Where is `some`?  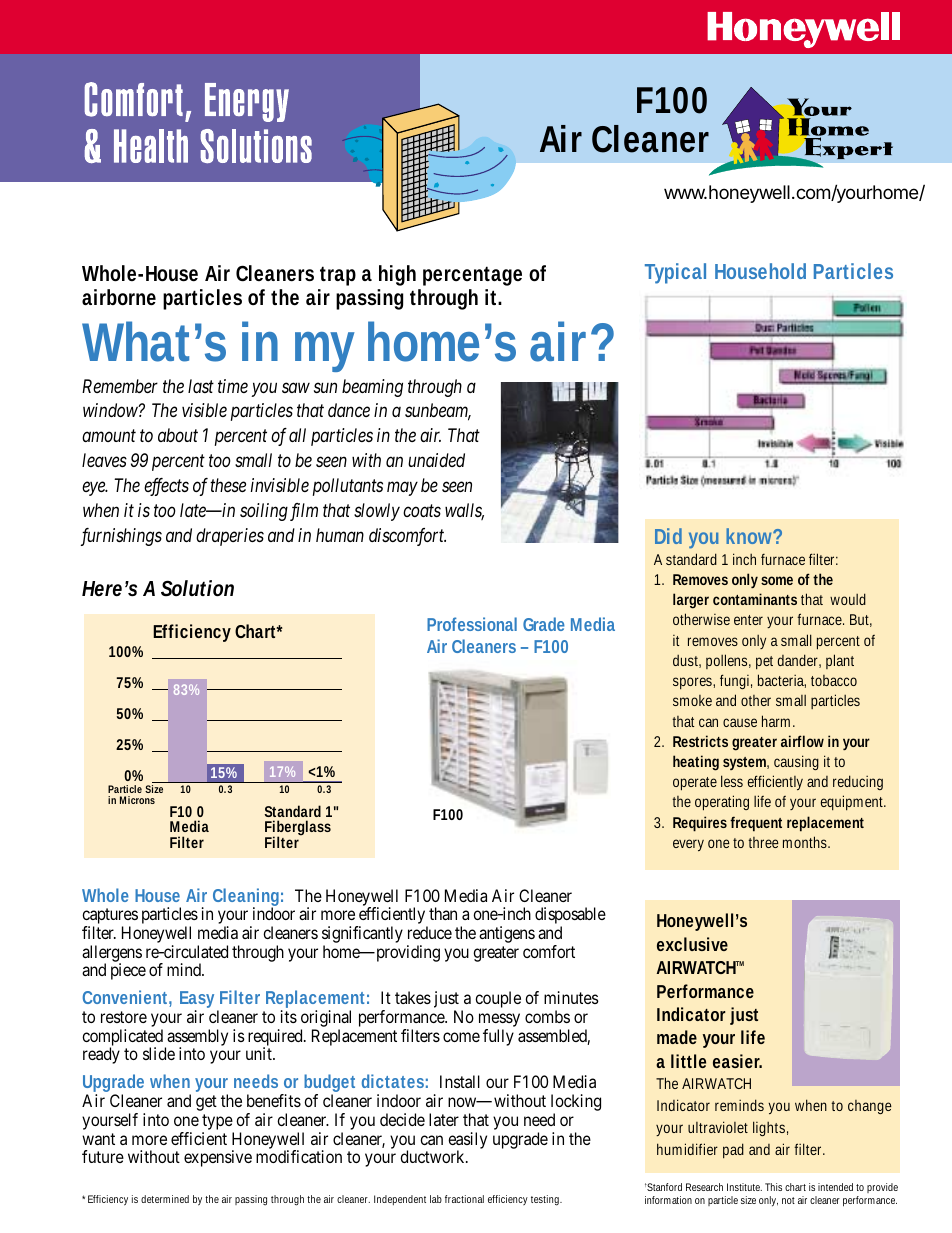
some is located at coordinates (777, 580).
